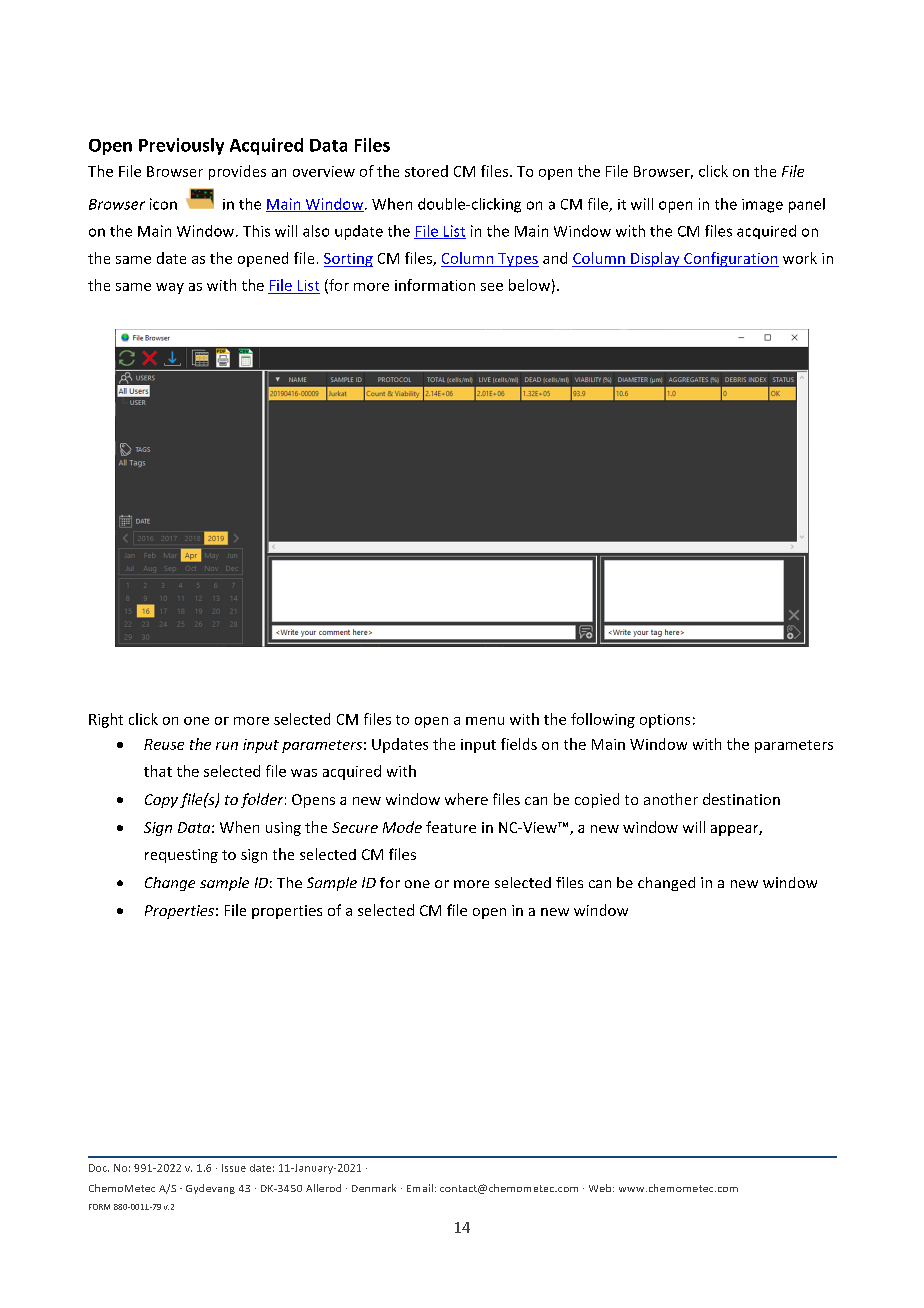  Describe the element at coordinates (762, 206) in the page. I see `image` at that location.
